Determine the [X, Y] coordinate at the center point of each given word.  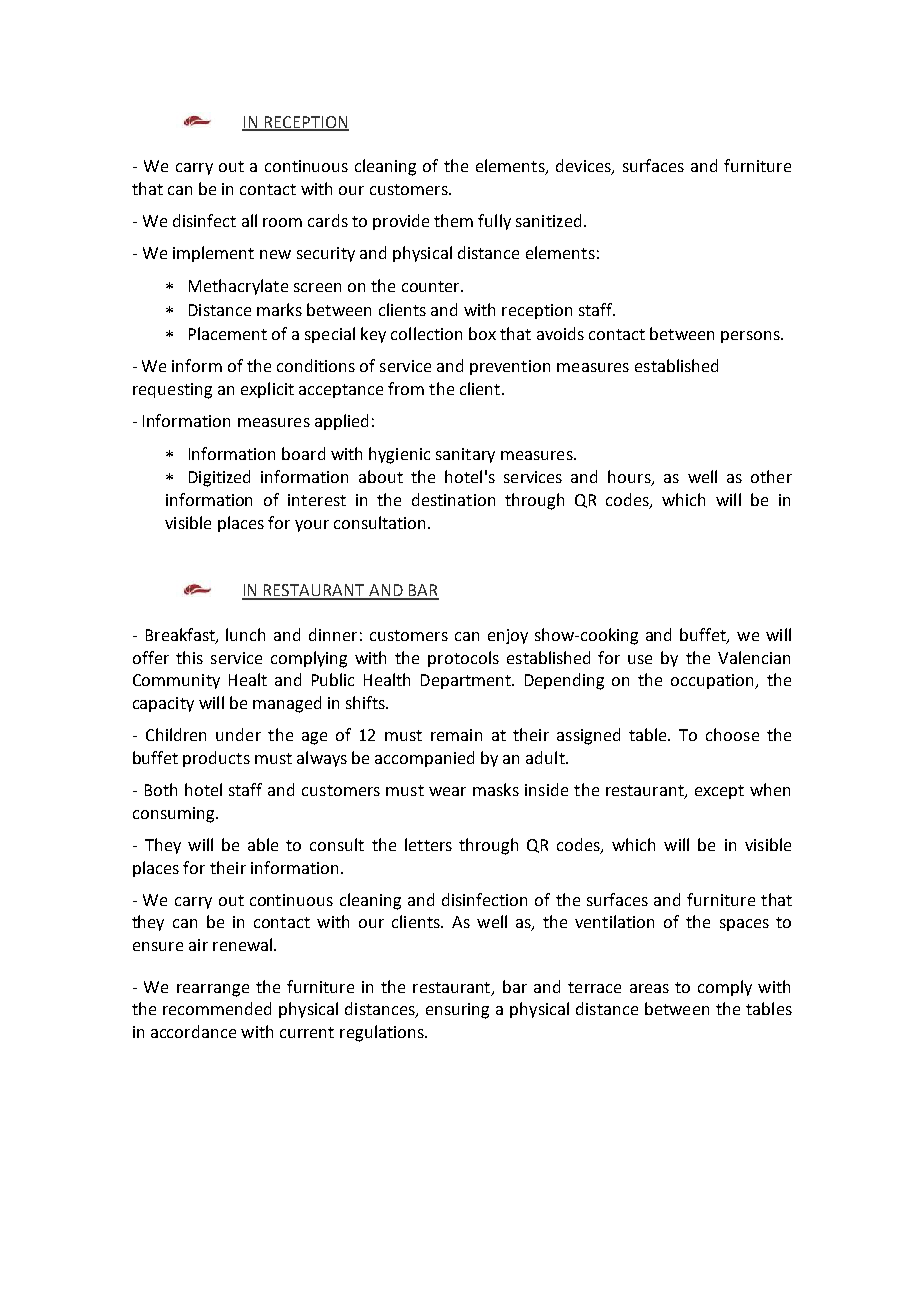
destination [453, 499]
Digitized [219, 478]
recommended [217, 1008]
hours [630, 478]
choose [732, 734]
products [216, 759]
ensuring [457, 1011]
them [453, 220]
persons [751, 337]
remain [456, 735]
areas [649, 988]
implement [213, 254]
